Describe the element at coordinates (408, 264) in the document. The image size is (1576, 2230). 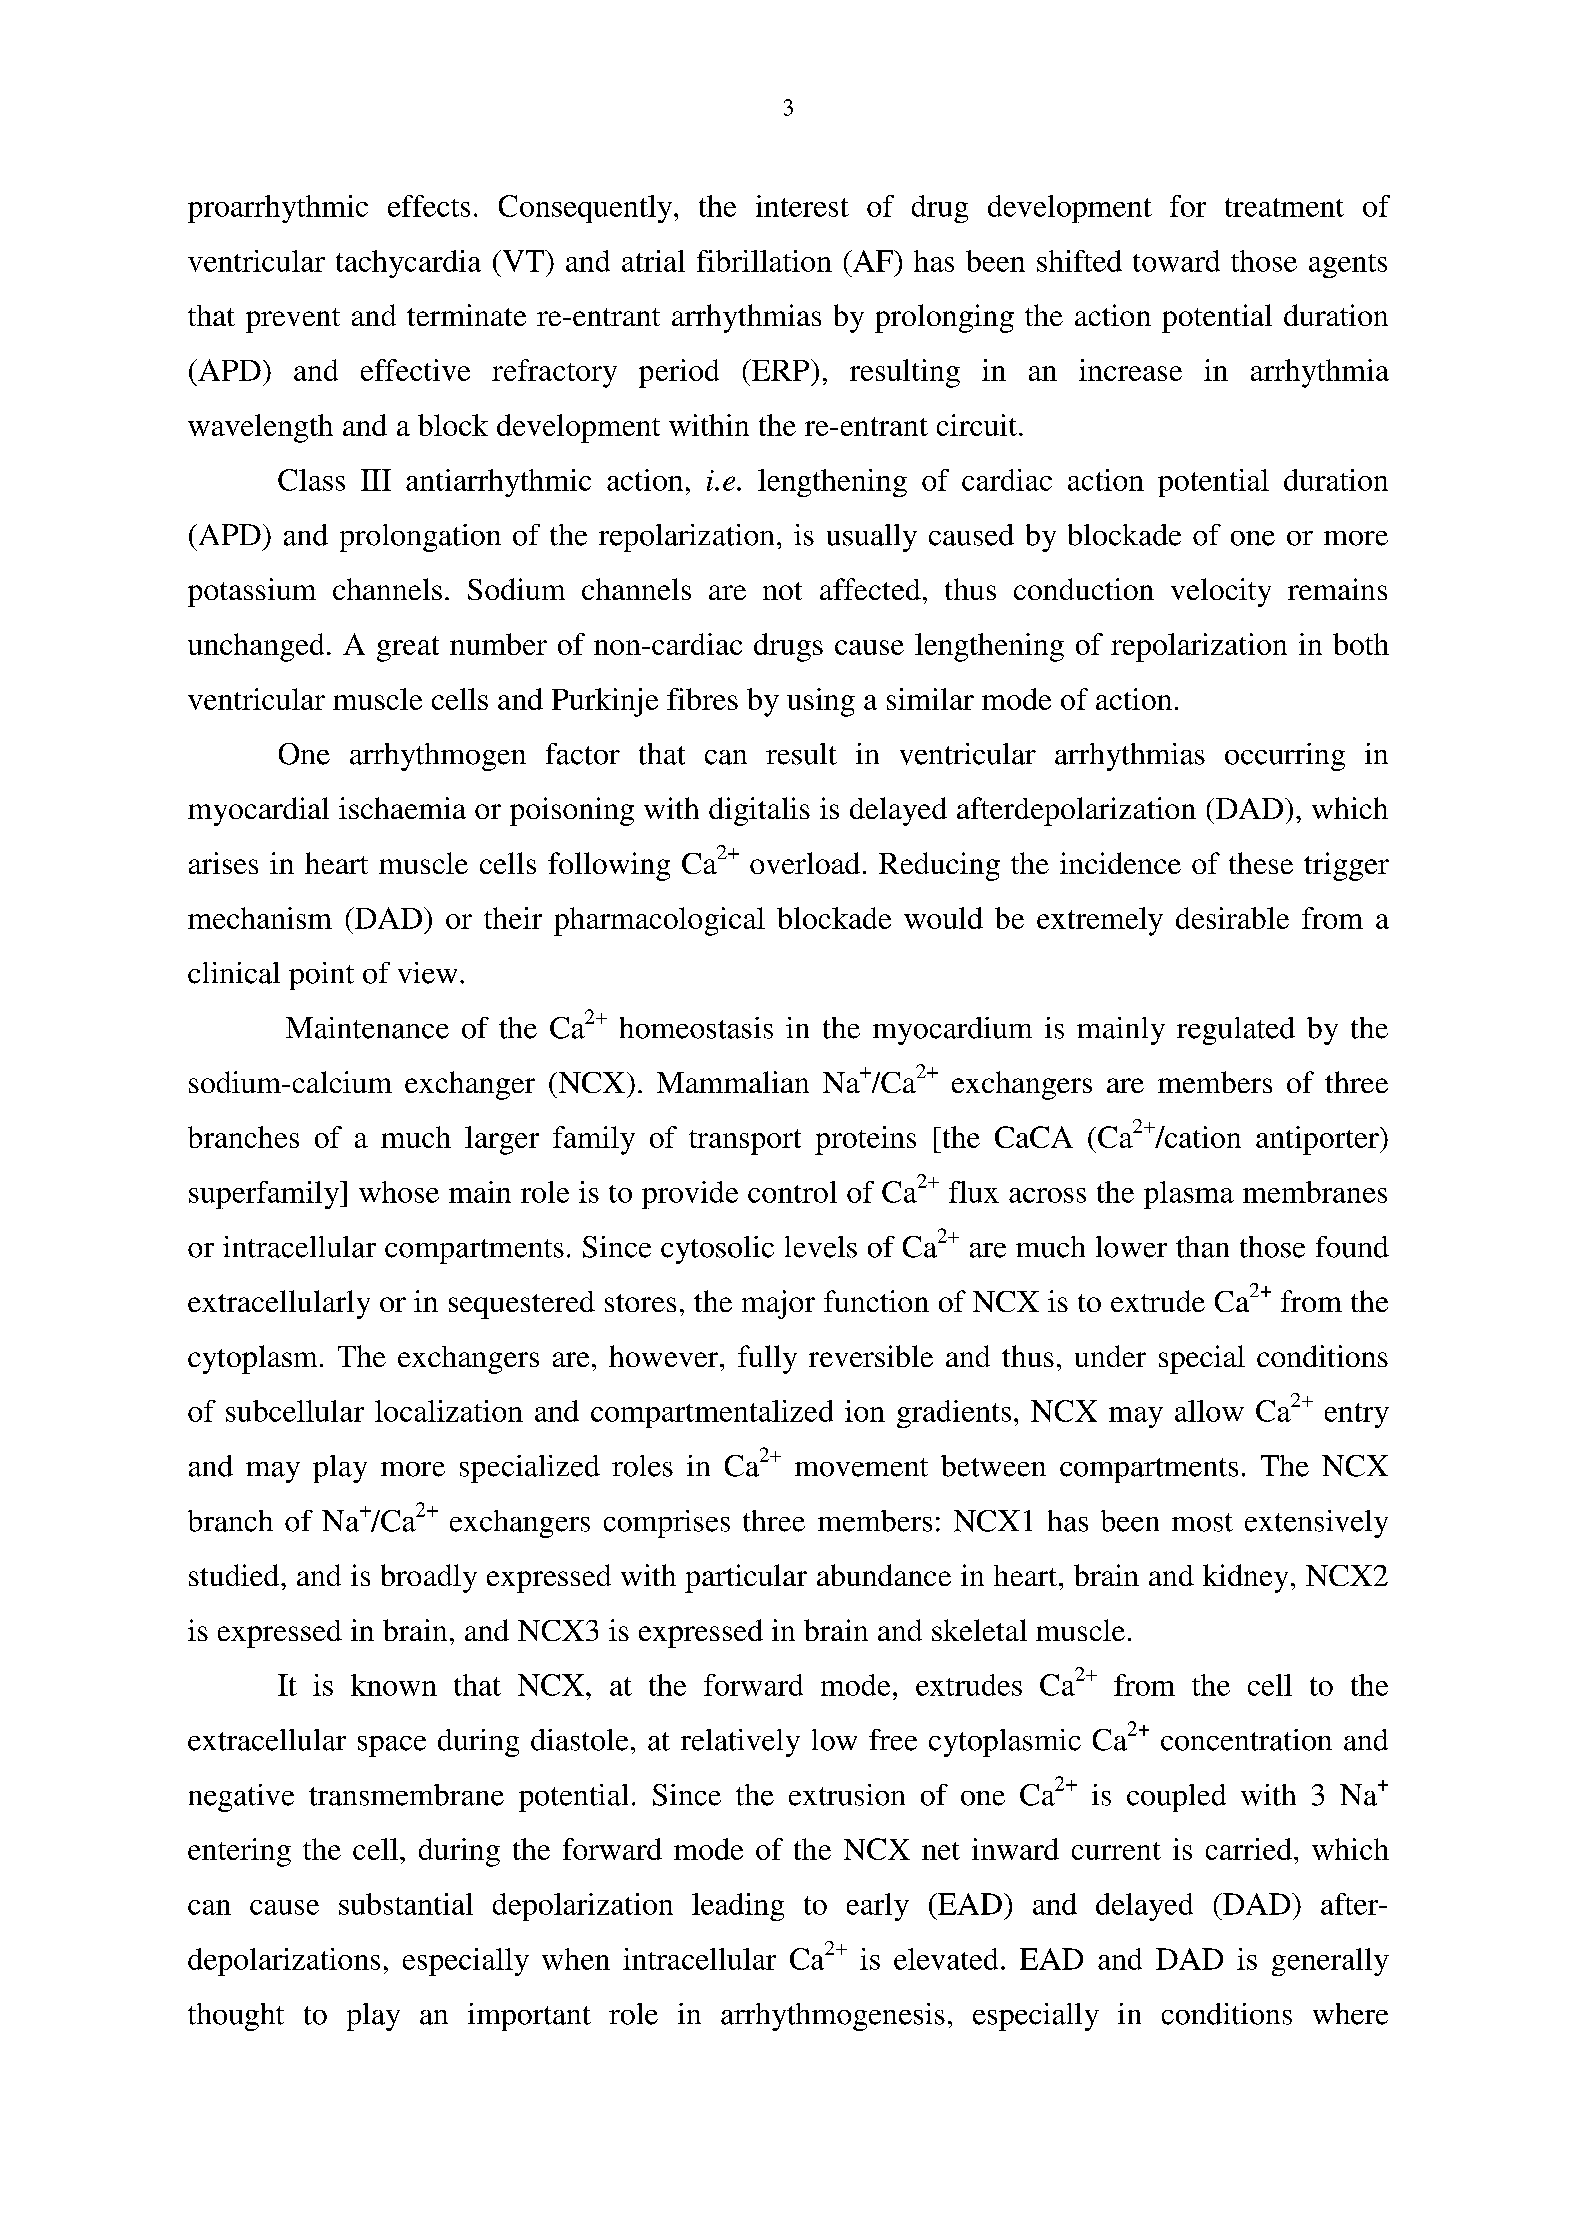
I see `tachycardia` at that location.
